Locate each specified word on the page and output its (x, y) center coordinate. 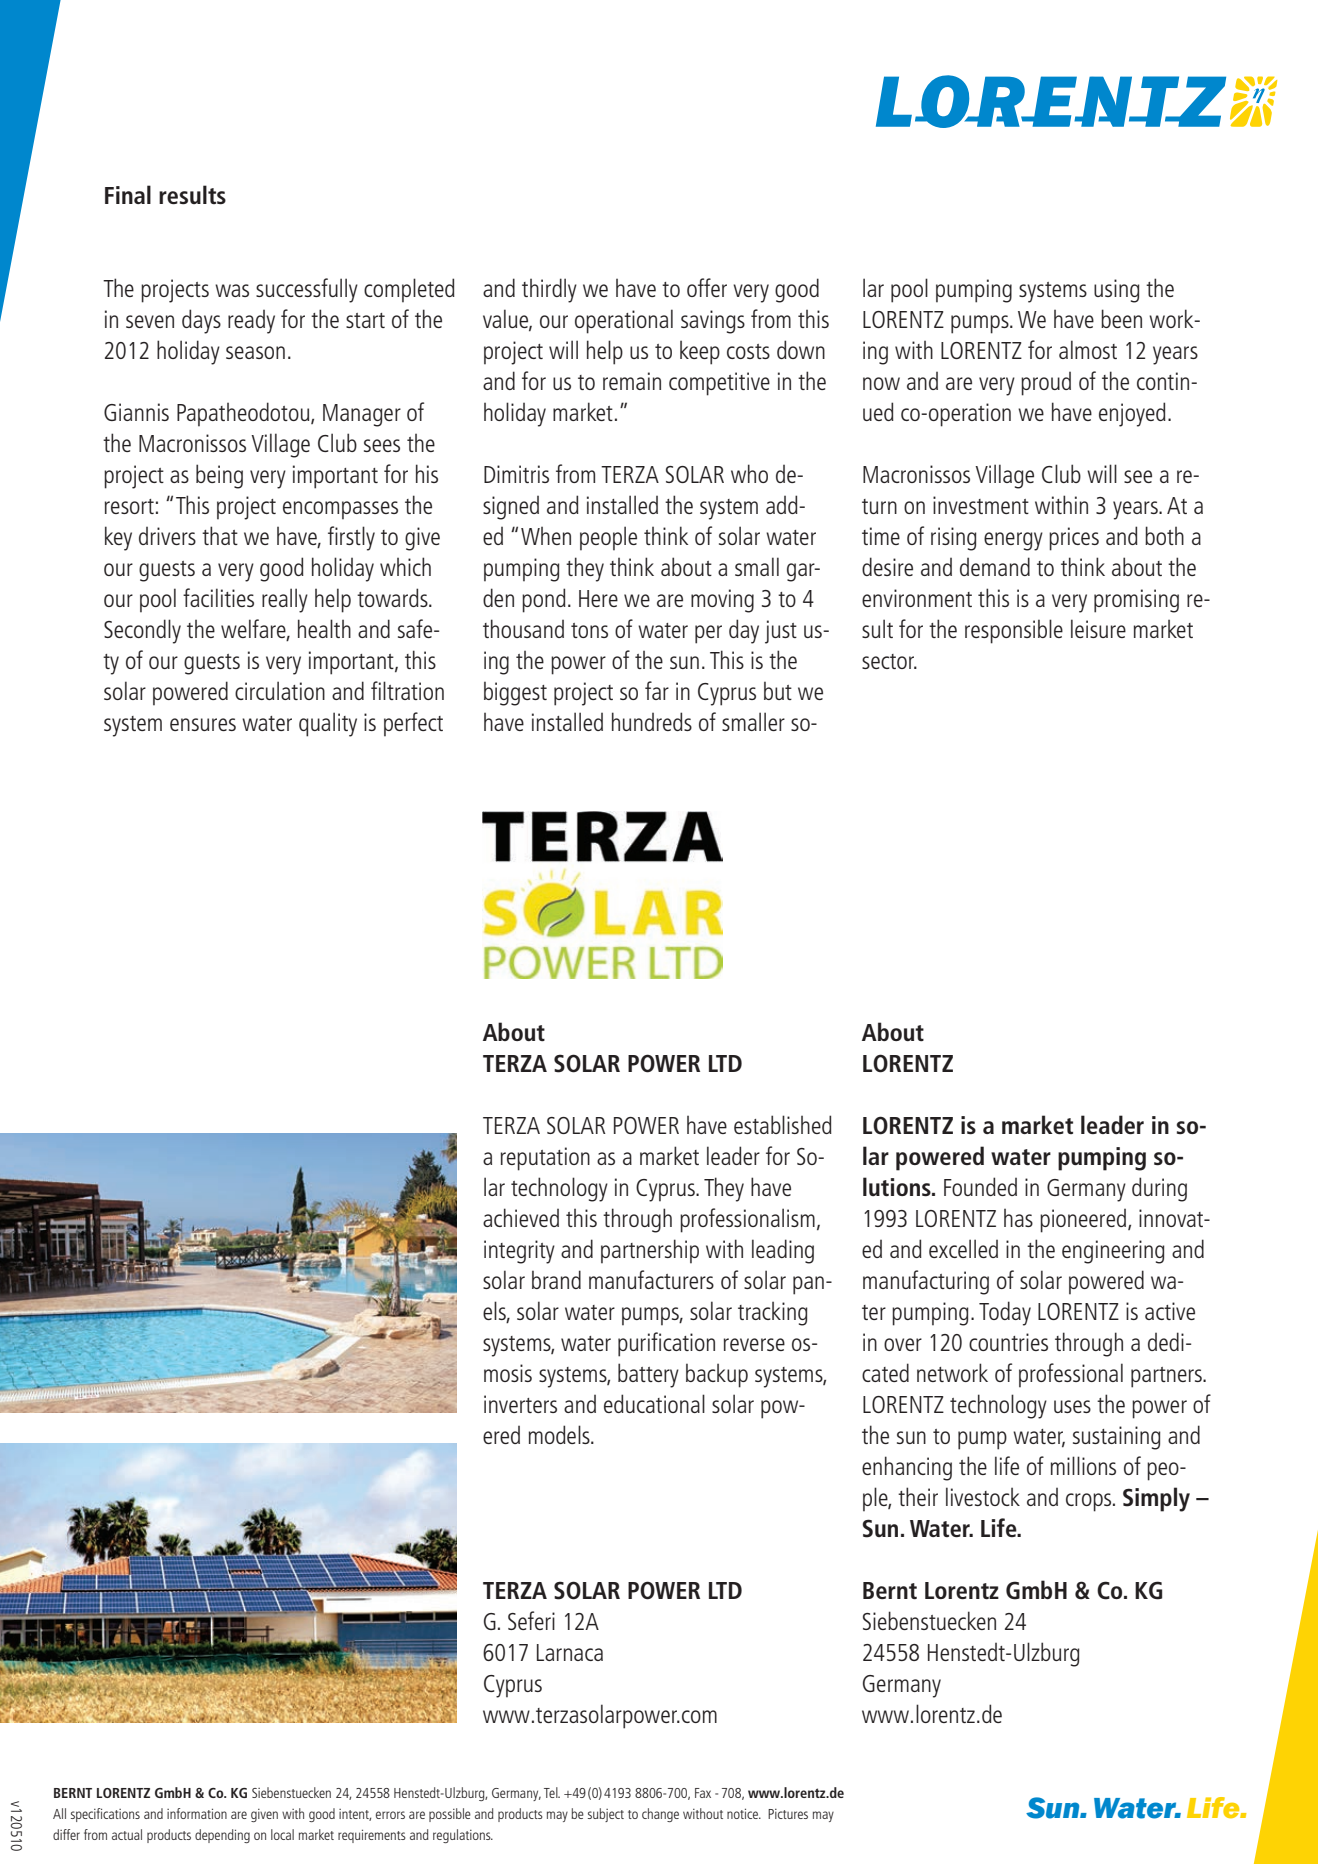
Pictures (788, 1814)
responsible (1014, 631)
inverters (520, 1404)
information (197, 1813)
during (1159, 1189)
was (232, 290)
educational (654, 1403)
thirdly (549, 290)
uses (1072, 1406)
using (1117, 291)
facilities (218, 597)
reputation (545, 1159)
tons (589, 630)
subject (606, 1815)
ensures (203, 724)
